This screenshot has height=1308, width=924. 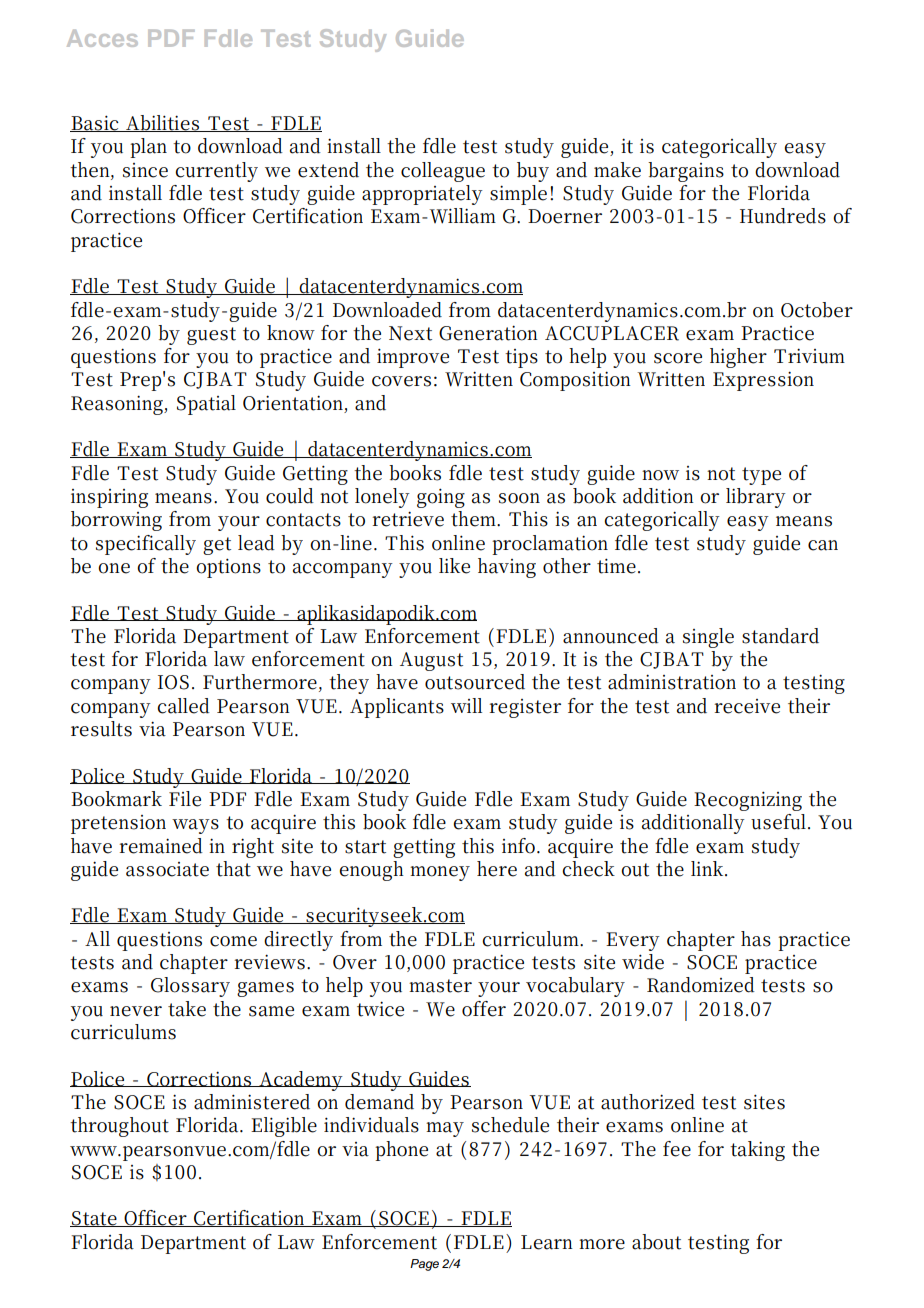 I want to click on link, so click(x=708, y=868).
